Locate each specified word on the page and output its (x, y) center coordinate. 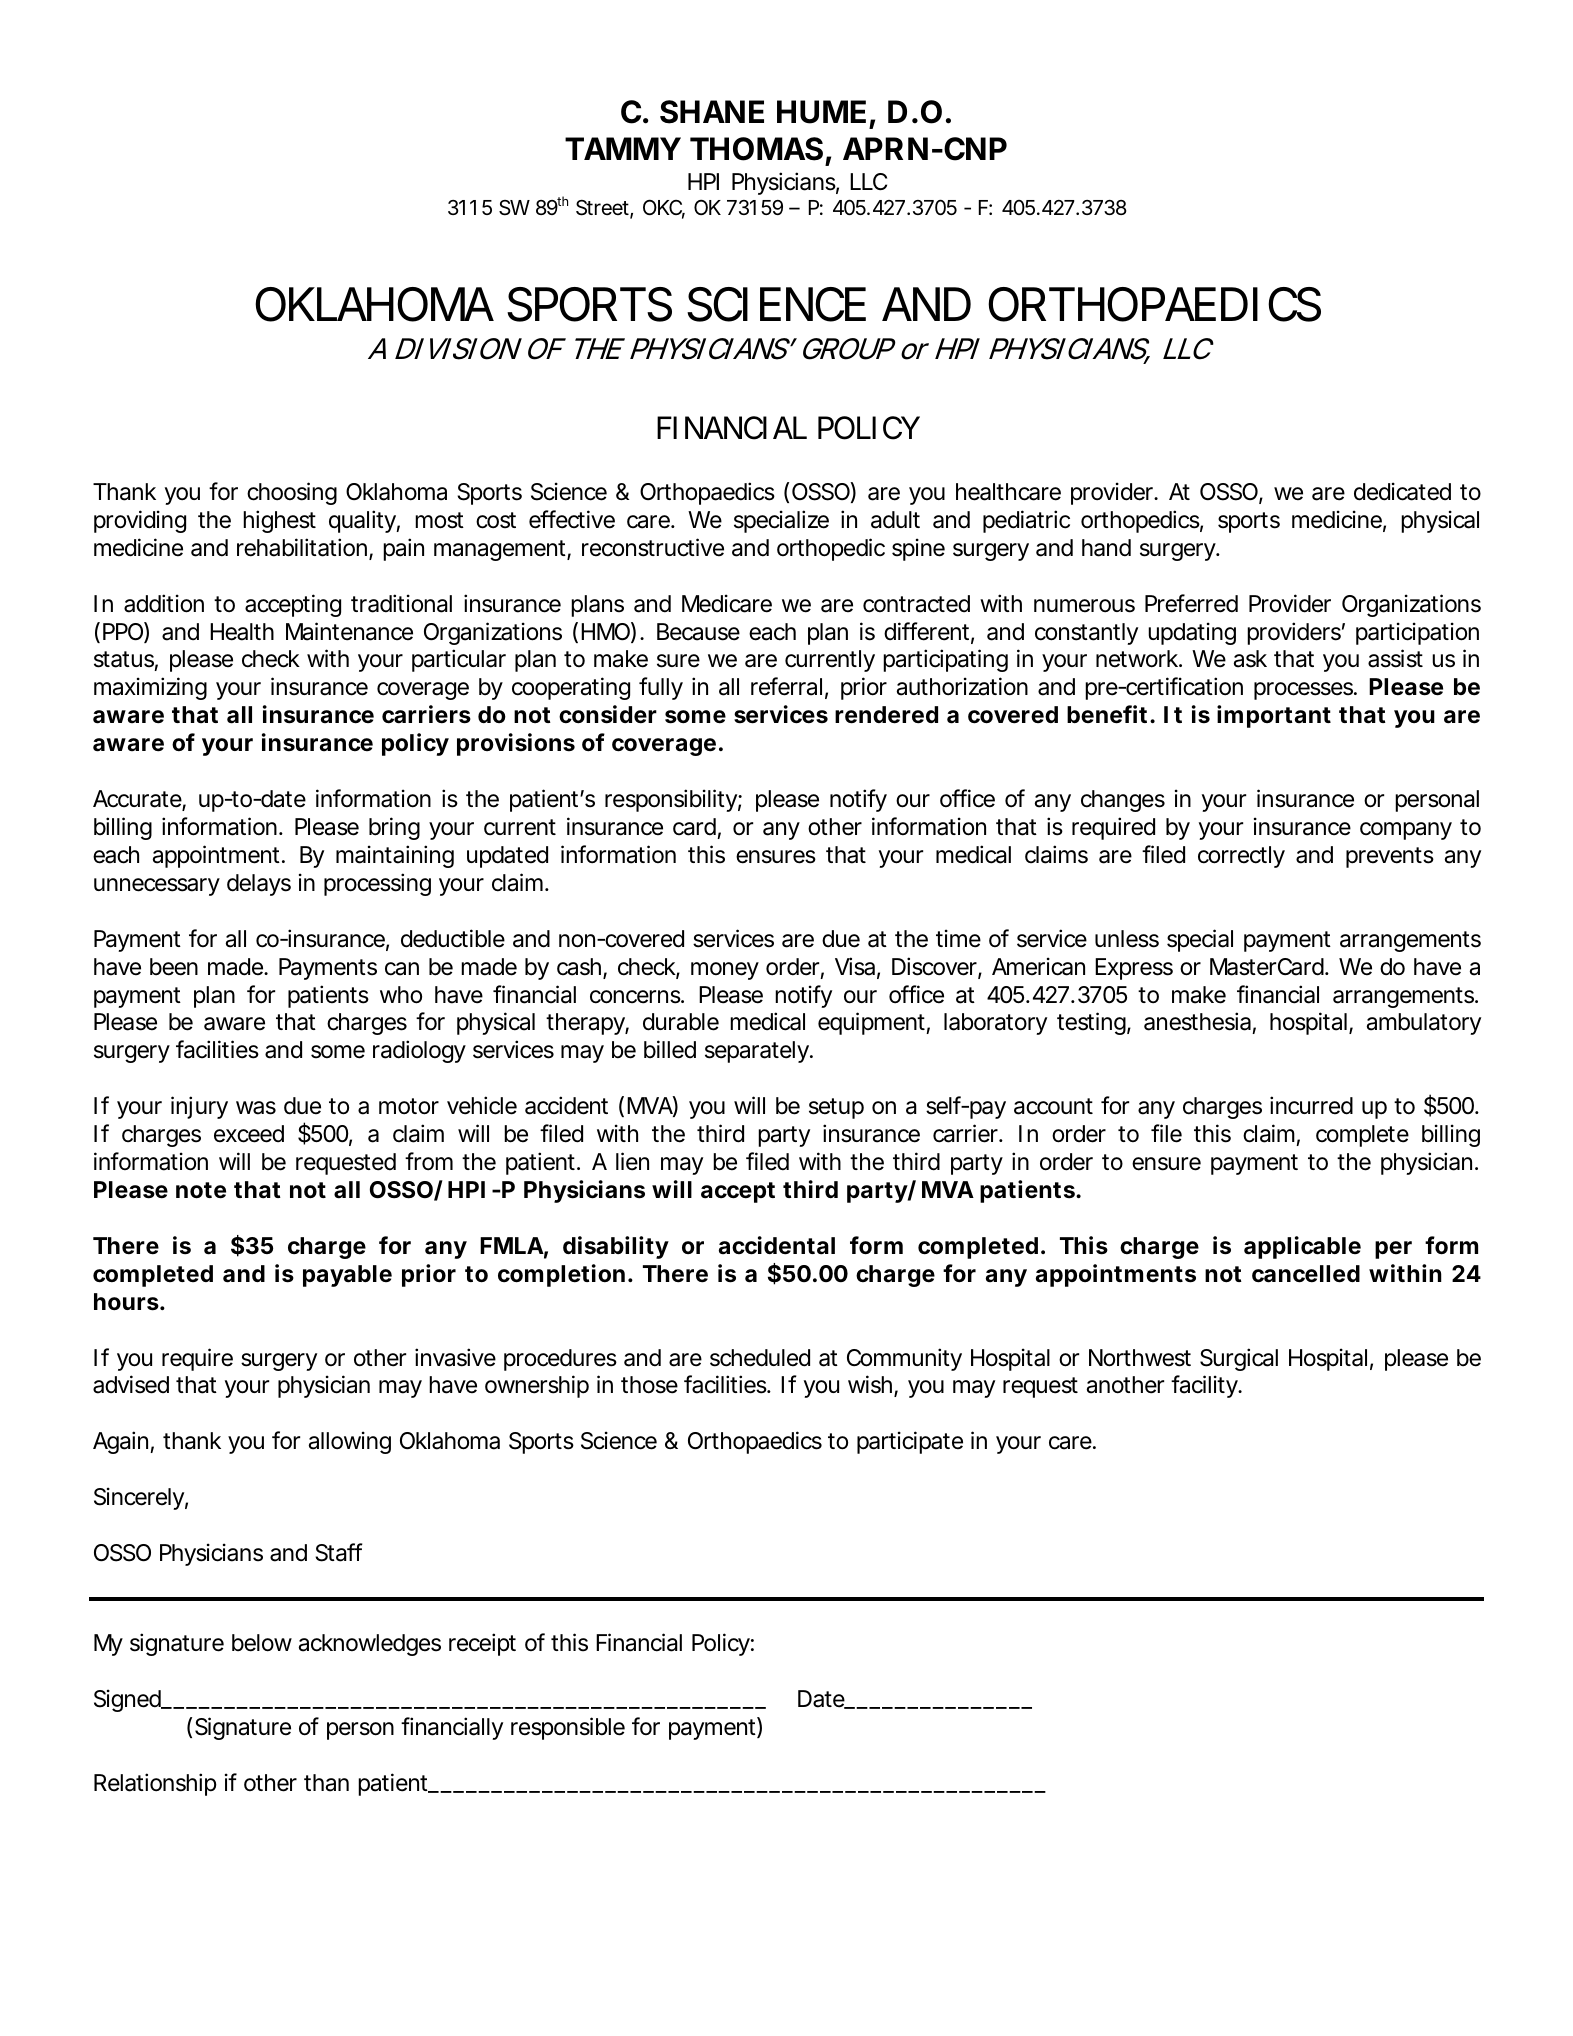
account (1053, 1106)
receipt (482, 1644)
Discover (934, 966)
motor (409, 1106)
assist (1395, 658)
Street (602, 208)
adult (895, 520)
